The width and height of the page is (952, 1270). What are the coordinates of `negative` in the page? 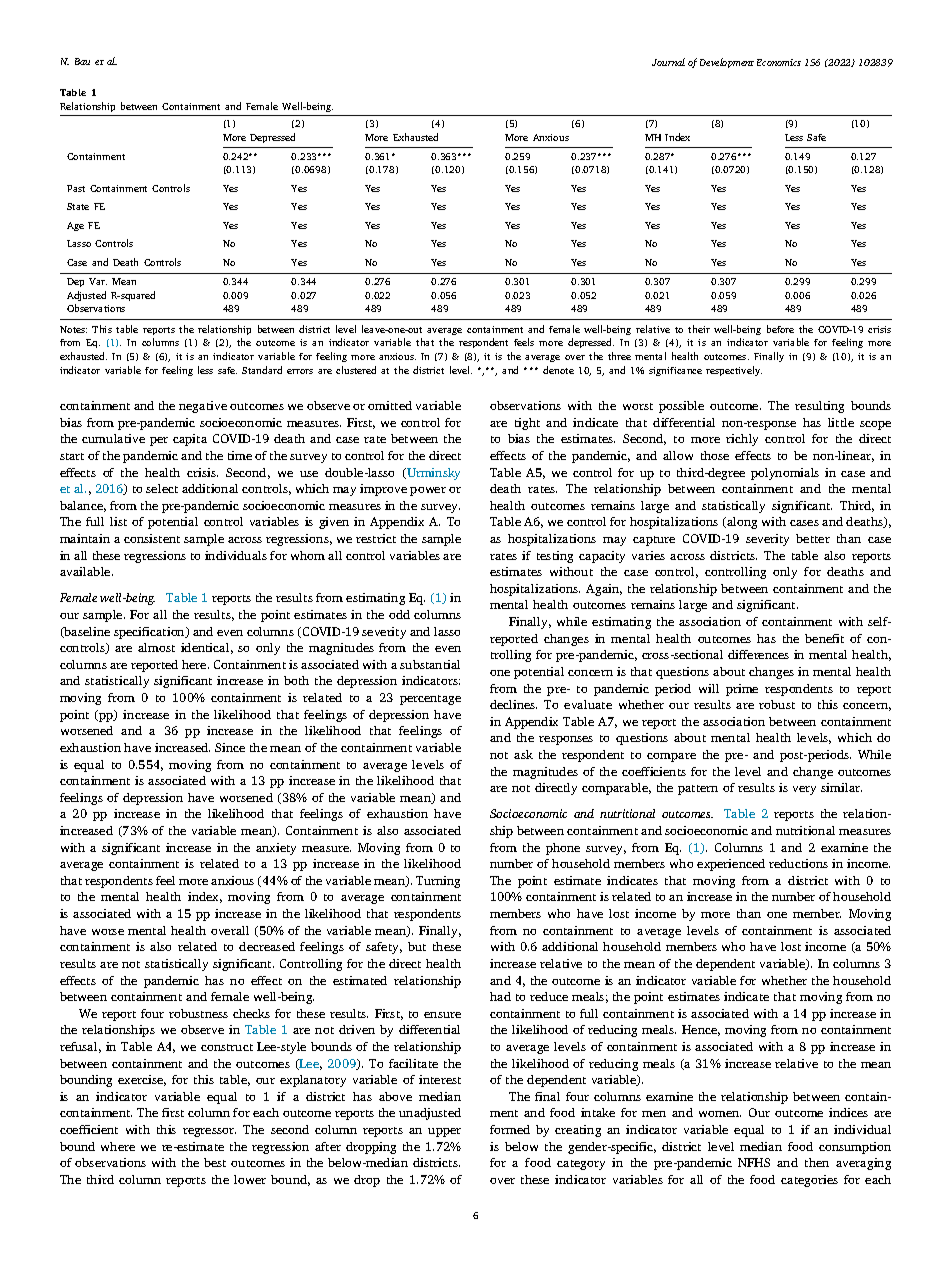 It's located at (203, 407).
